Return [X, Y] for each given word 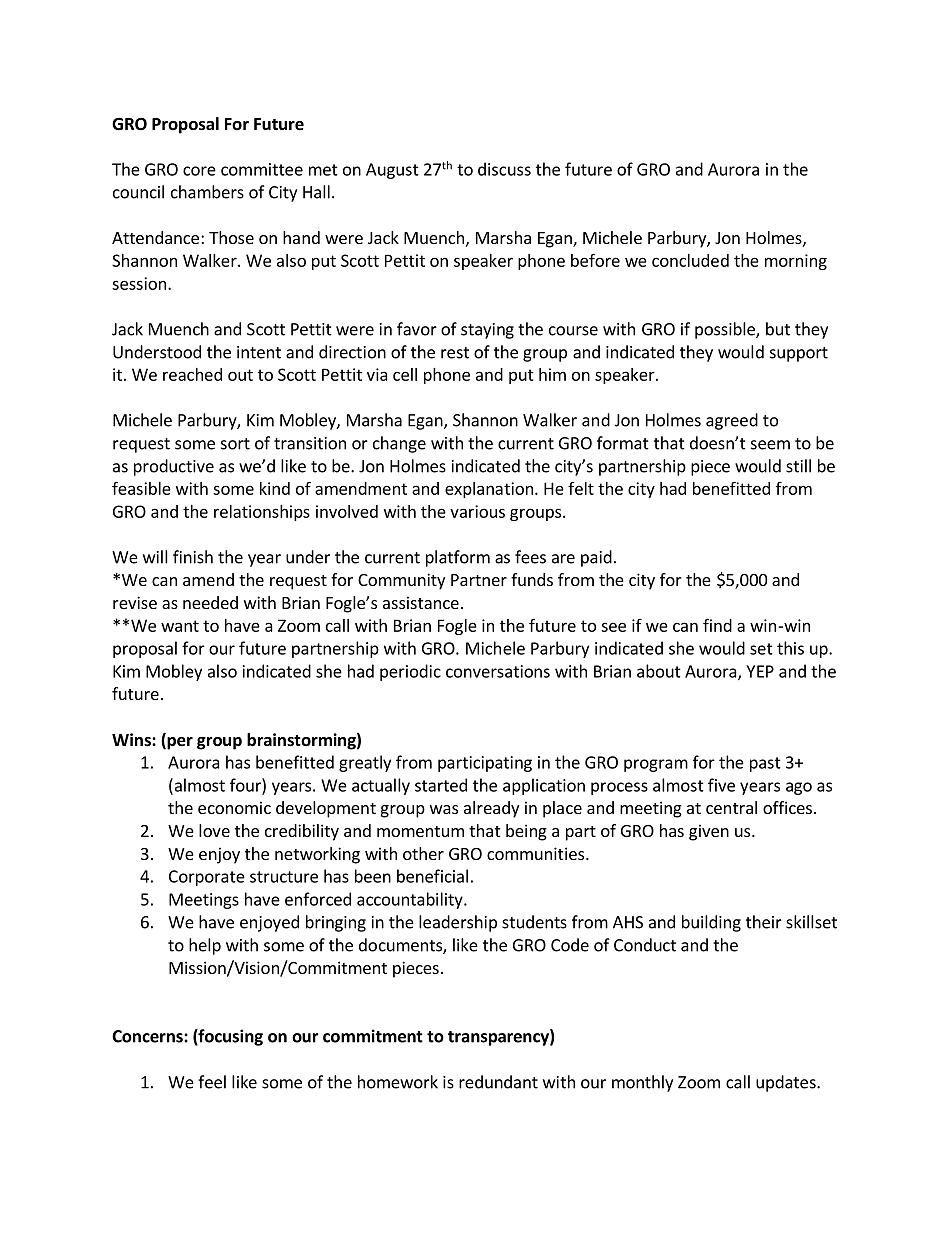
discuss [504, 169]
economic [234, 807]
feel [212, 1082]
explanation [489, 490]
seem [770, 445]
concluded [690, 260]
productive [174, 467]
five [721, 785]
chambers [207, 192]
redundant [498, 1082]
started [441, 785]
